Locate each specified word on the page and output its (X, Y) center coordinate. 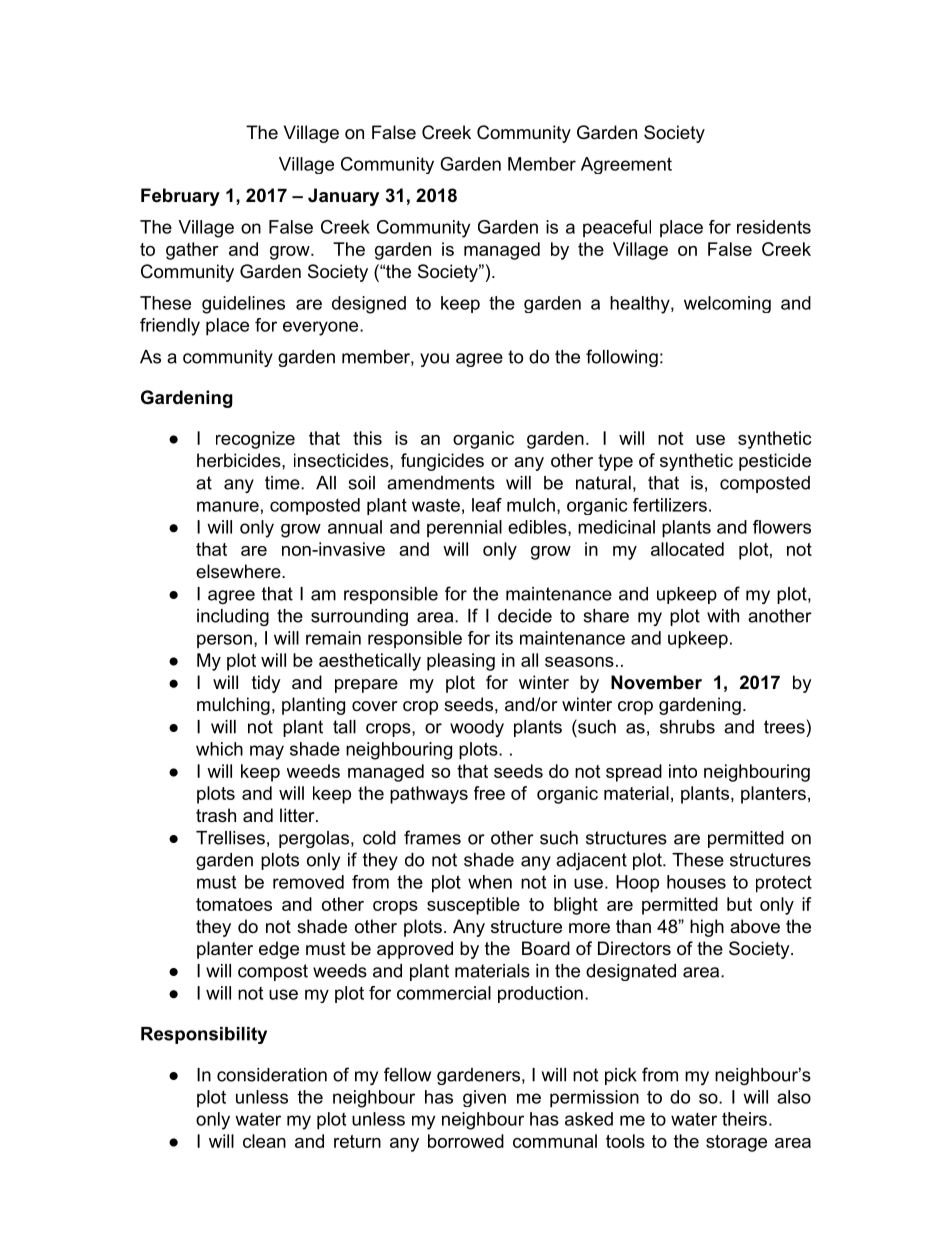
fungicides (442, 462)
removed (308, 882)
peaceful (617, 229)
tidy (266, 684)
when (490, 882)
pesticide (775, 462)
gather (192, 251)
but (739, 904)
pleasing (461, 662)
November (656, 682)
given (484, 1098)
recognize (255, 440)
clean (264, 1141)
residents (774, 227)
